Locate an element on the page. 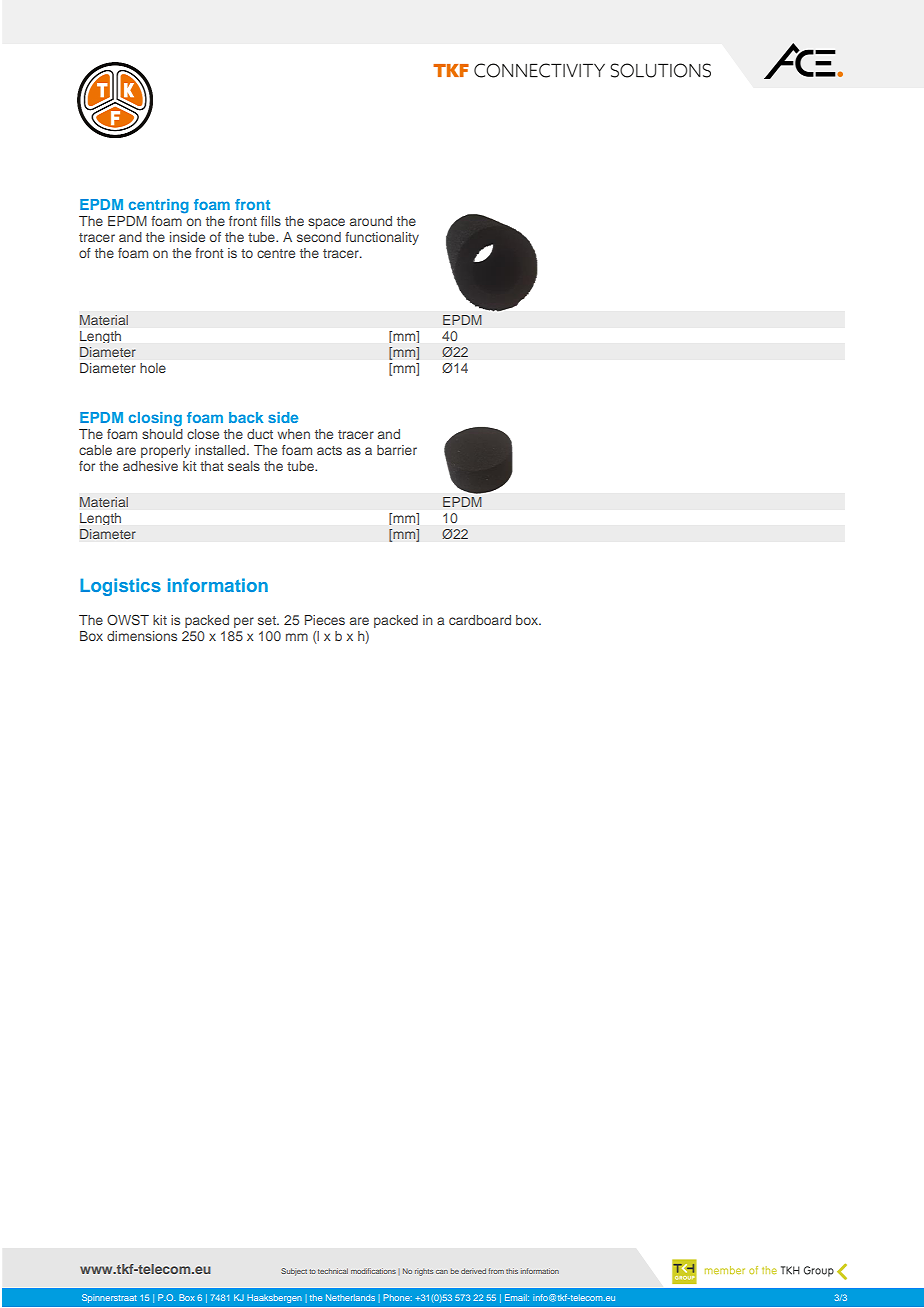 The width and height of the page is (924, 1308). Subject is located at coordinates (294, 1272).
